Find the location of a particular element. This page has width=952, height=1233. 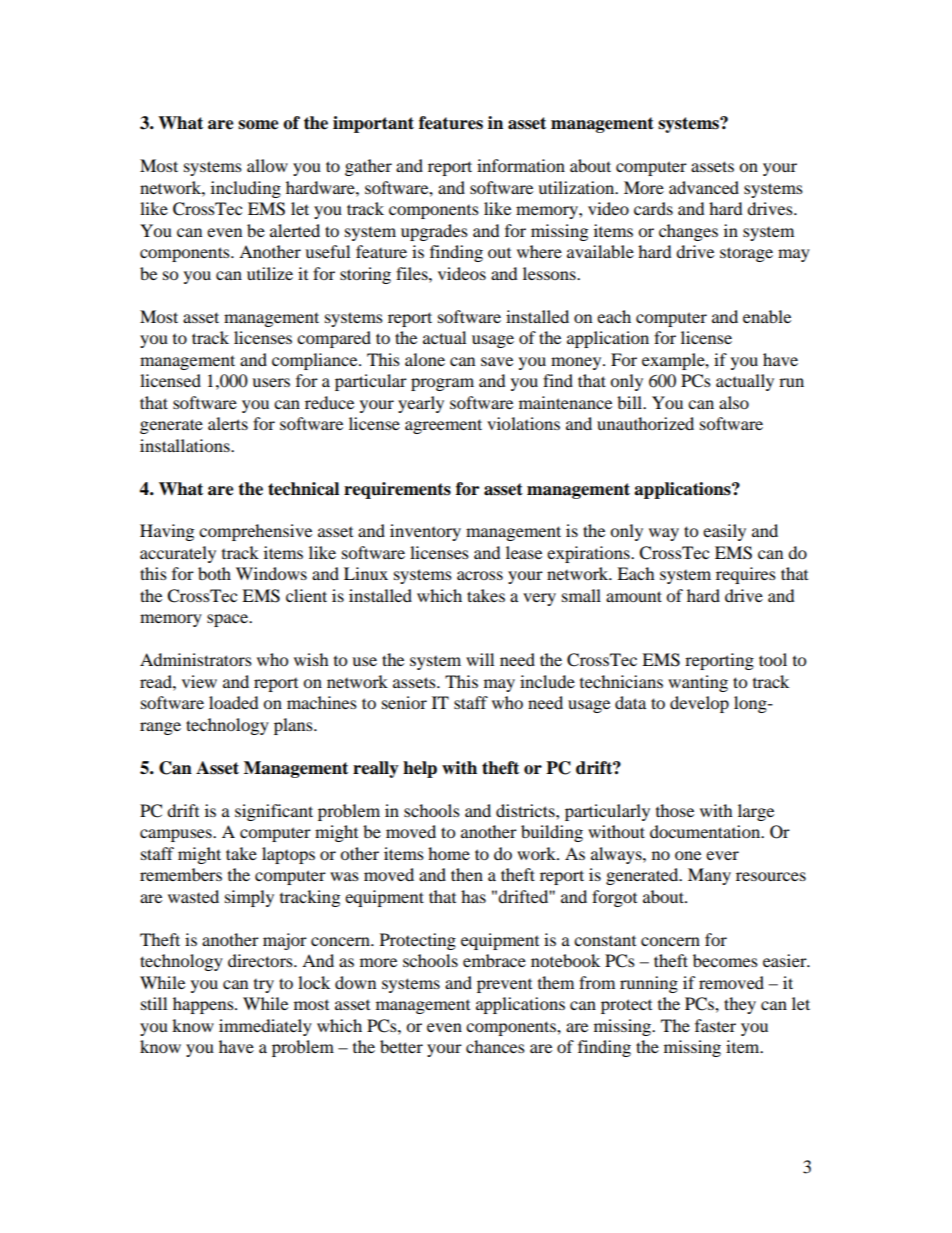

information is located at coordinates (521, 165).
